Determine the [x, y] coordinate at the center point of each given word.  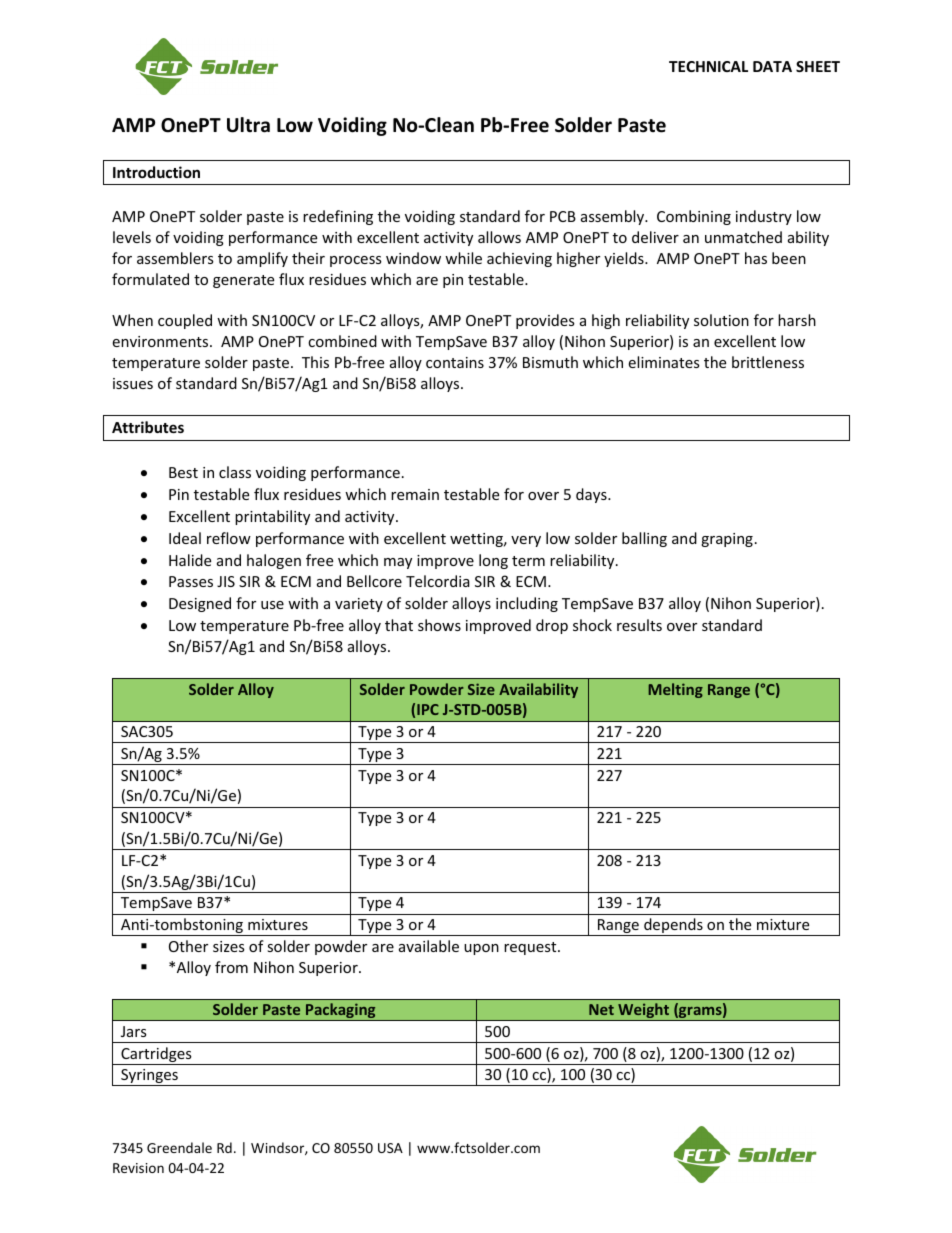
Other [188, 946]
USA [390, 1148]
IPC [428, 709]
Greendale [179, 1147]
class [235, 472]
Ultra [248, 125]
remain [415, 494]
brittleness [768, 362]
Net [601, 1009]
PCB [563, 216]
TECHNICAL [708, 66]
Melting [675, 690]
